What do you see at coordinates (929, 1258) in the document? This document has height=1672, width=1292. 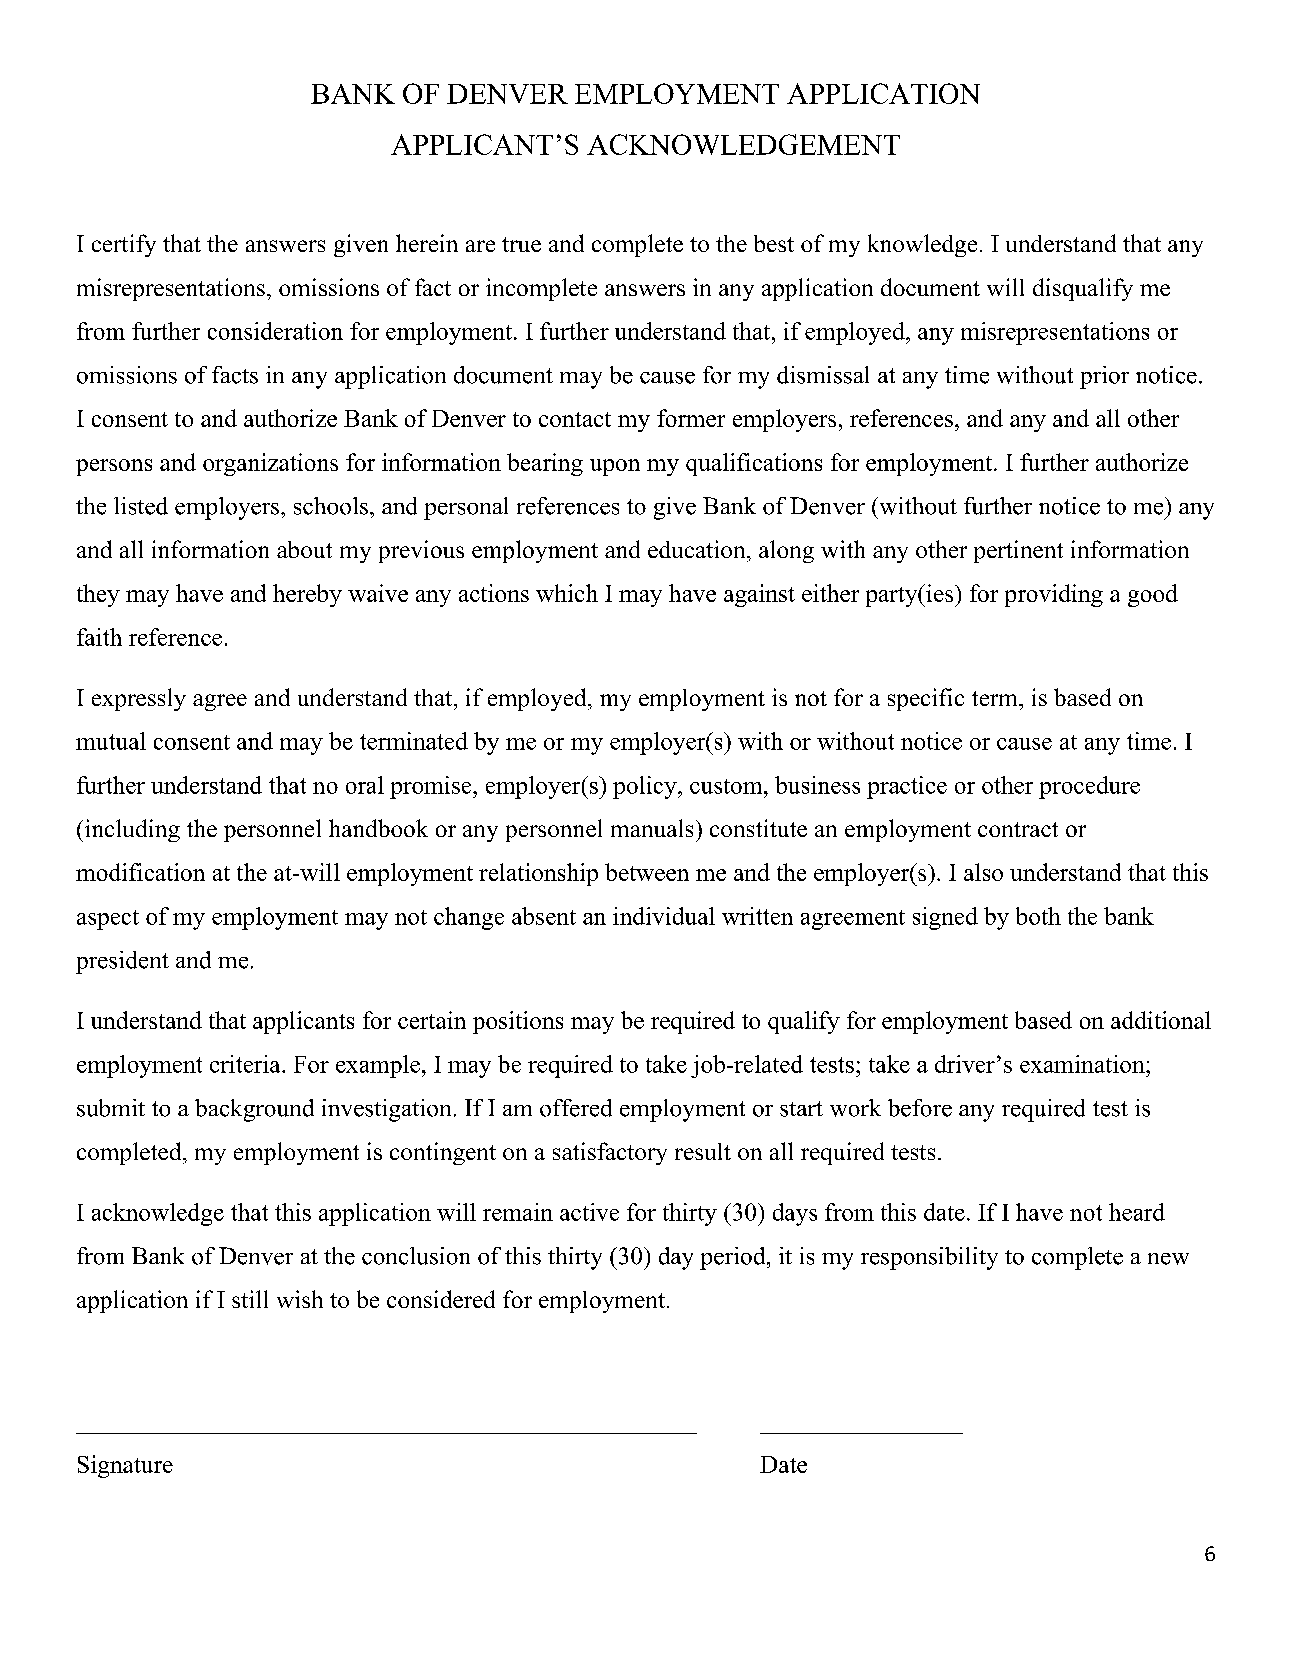 I see `responsibility` at bounding box center [929, 1258].
